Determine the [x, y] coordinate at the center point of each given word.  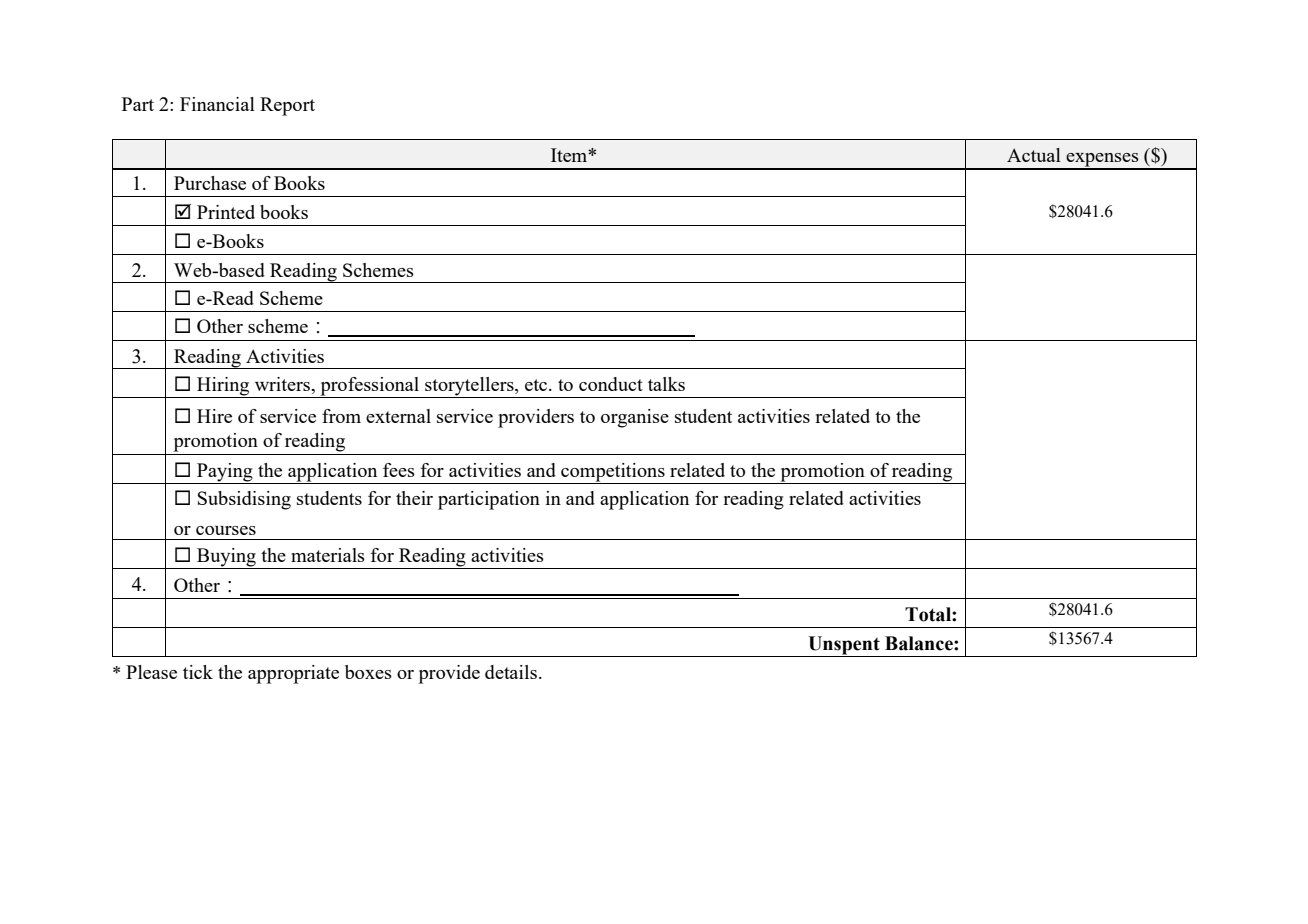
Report [287, 106]
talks [666, 384]
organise [635, 418]
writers [283, 384]
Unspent [844, 646]
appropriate [293, 674]
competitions [613, 472]
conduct [611, 384]
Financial [217, 104]
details [511, 672]
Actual [1034, 155]
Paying [225, 473]
